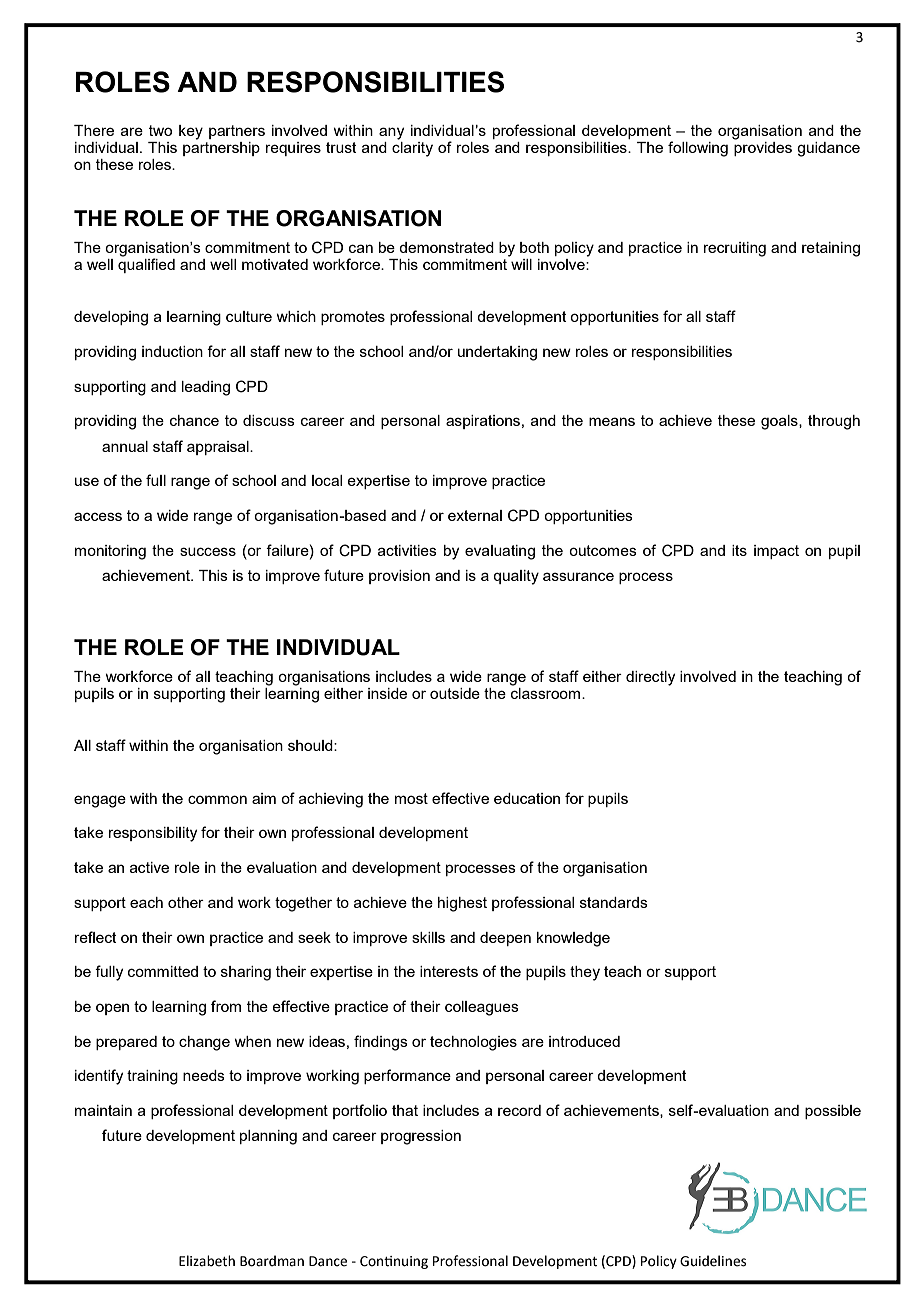  I want to click on key, so click(191, 132).
